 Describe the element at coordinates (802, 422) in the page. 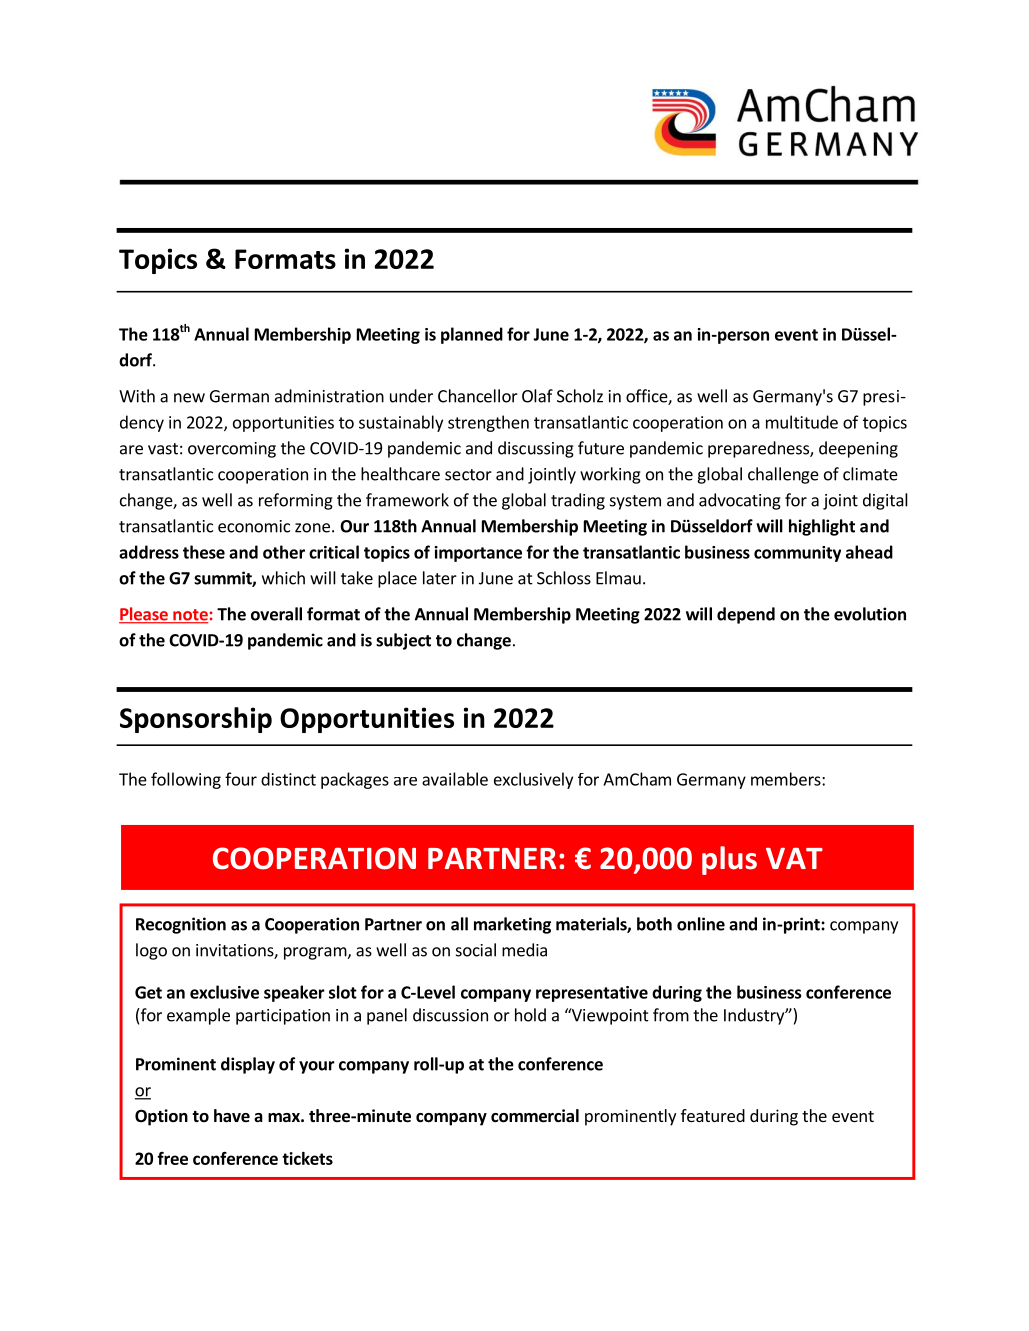

I see `multitude` at that location.
